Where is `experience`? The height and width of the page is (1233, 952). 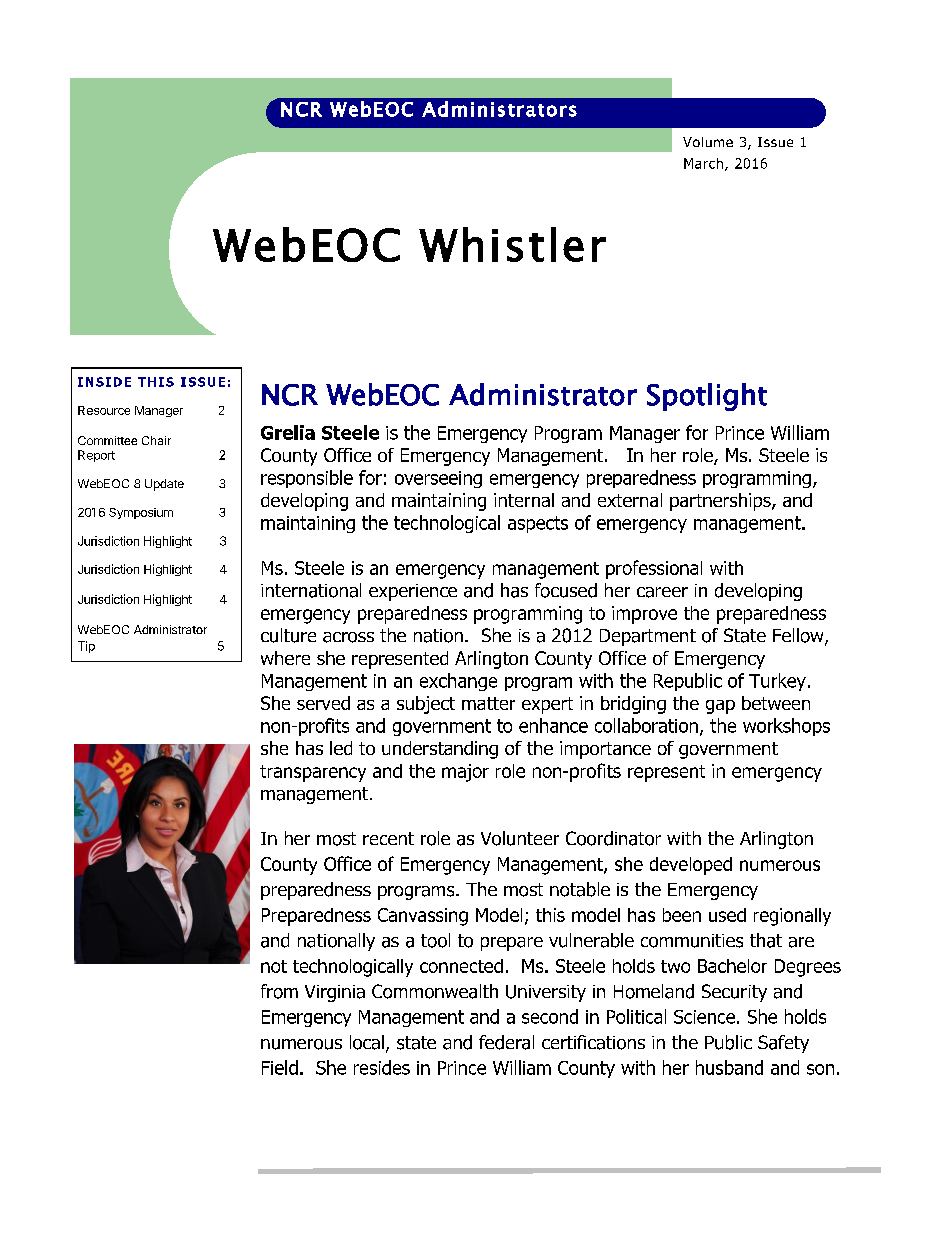
experience is located at coordinates (413, 592).
